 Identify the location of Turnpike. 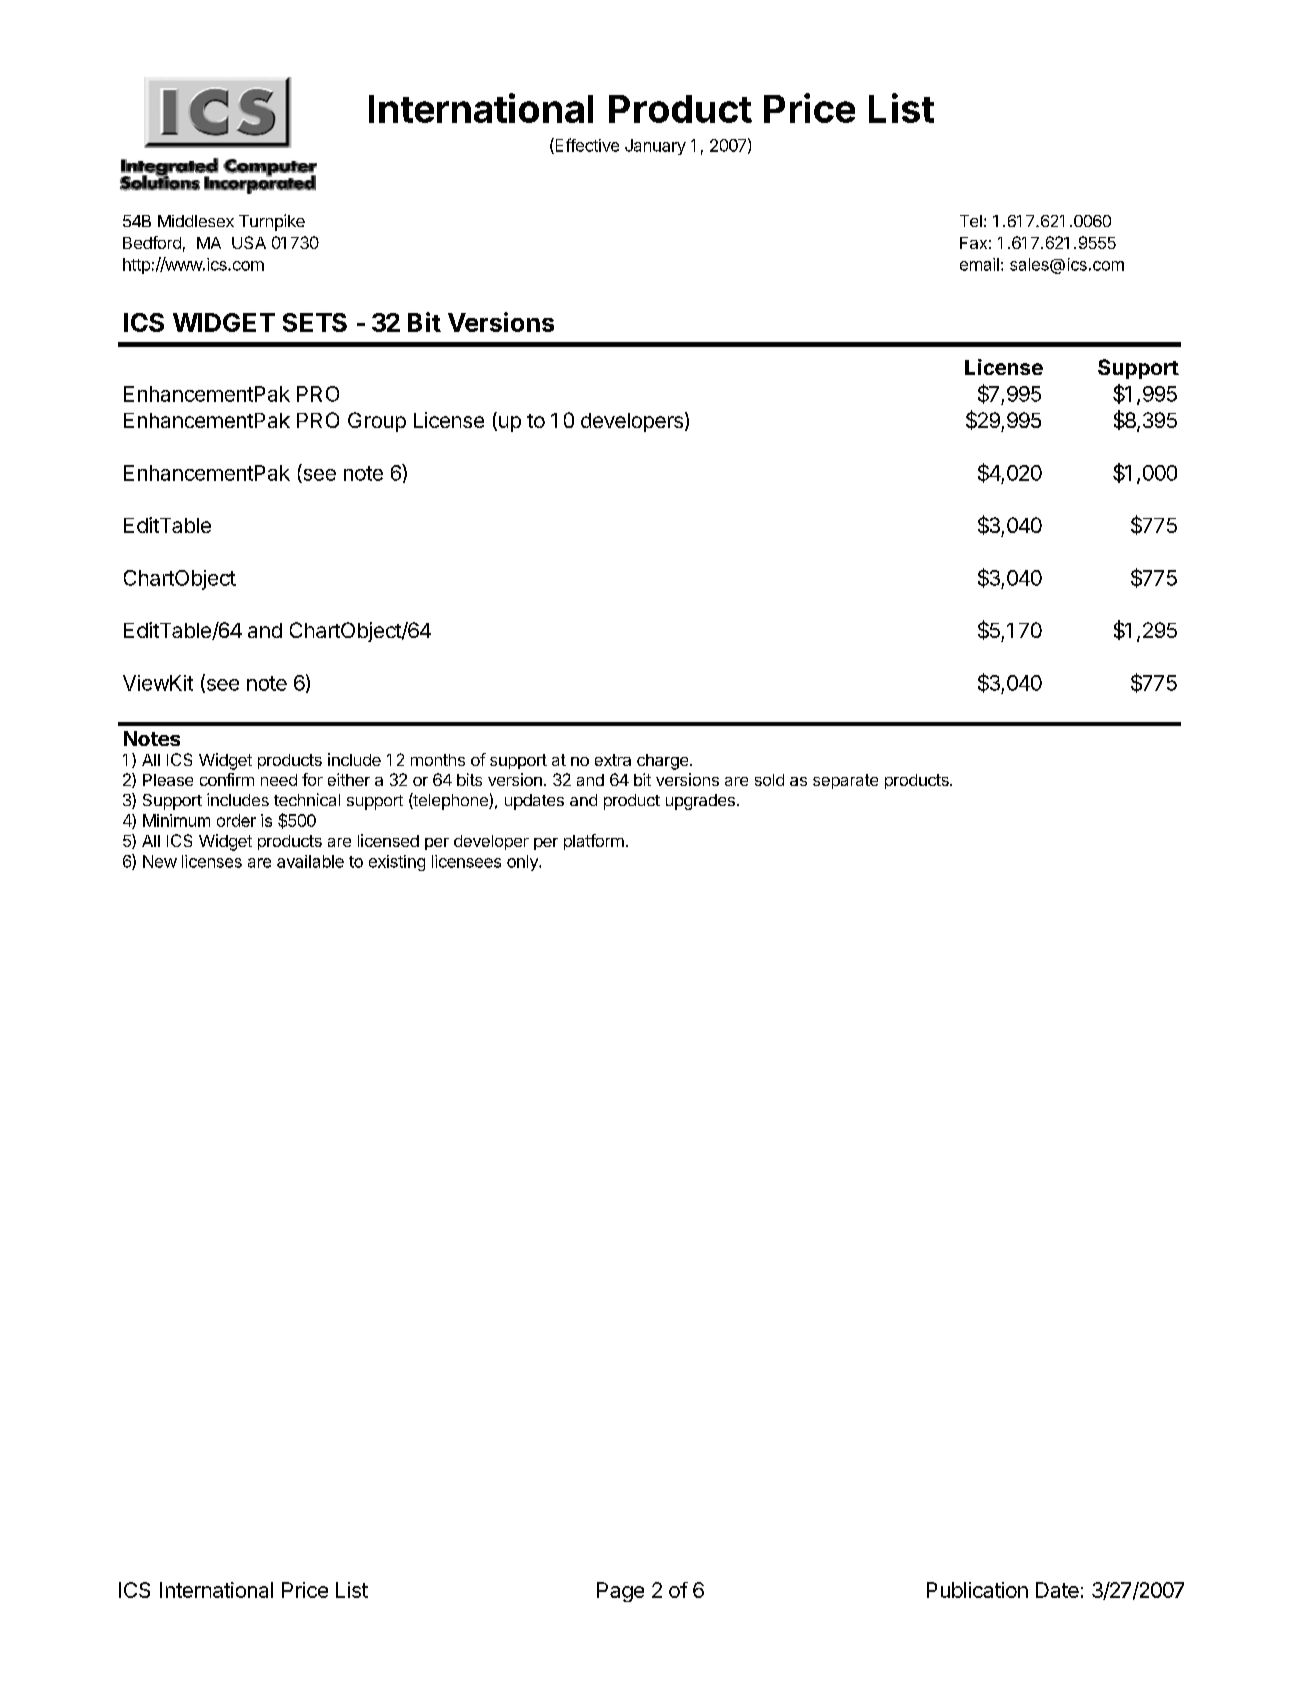
(272, 222).
